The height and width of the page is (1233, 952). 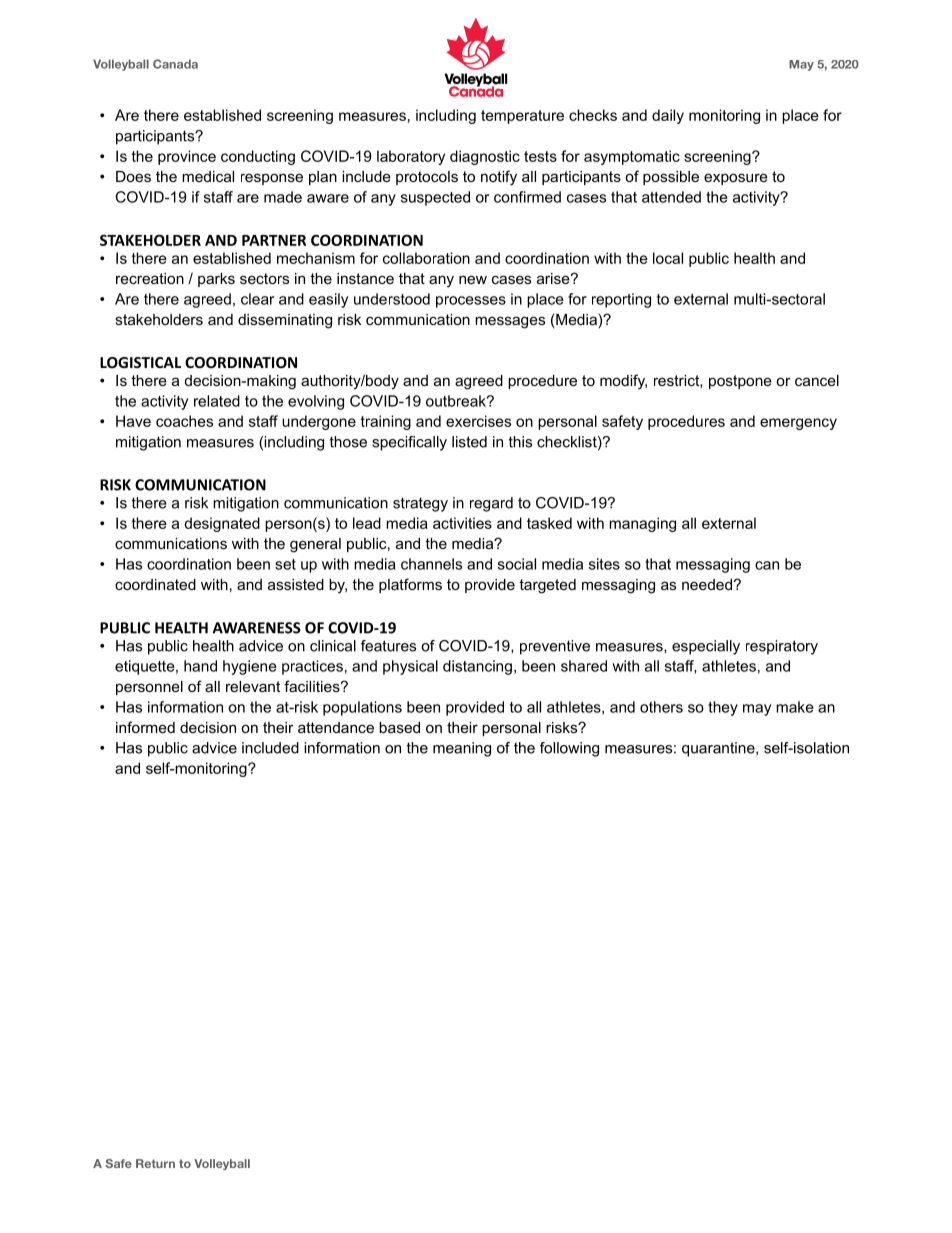 What do you see at coordinates (668, 116) in the page?
I see `daily` at bounding box center [668, 116].
